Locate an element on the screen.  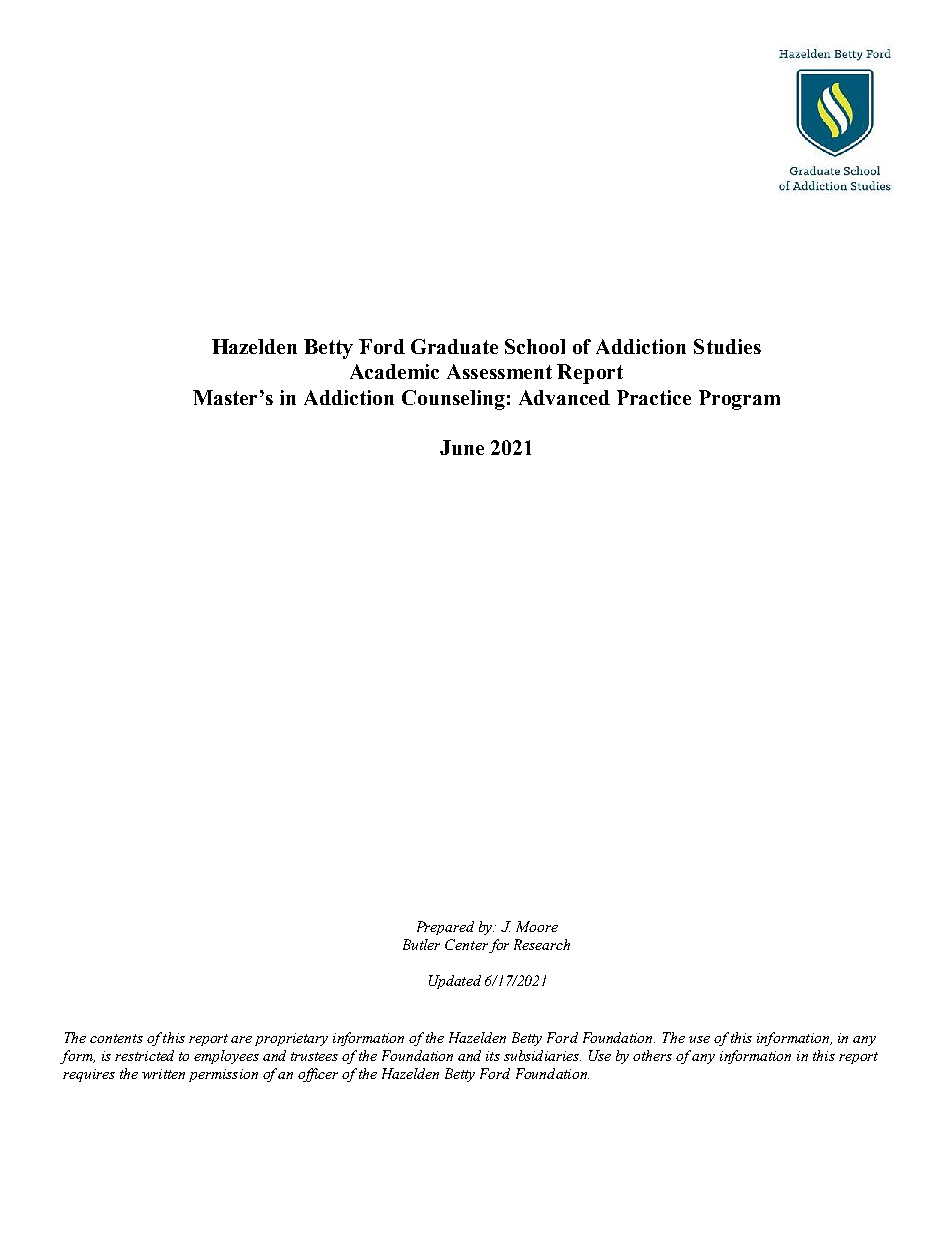
its is located at coordinates (493, 1056).
